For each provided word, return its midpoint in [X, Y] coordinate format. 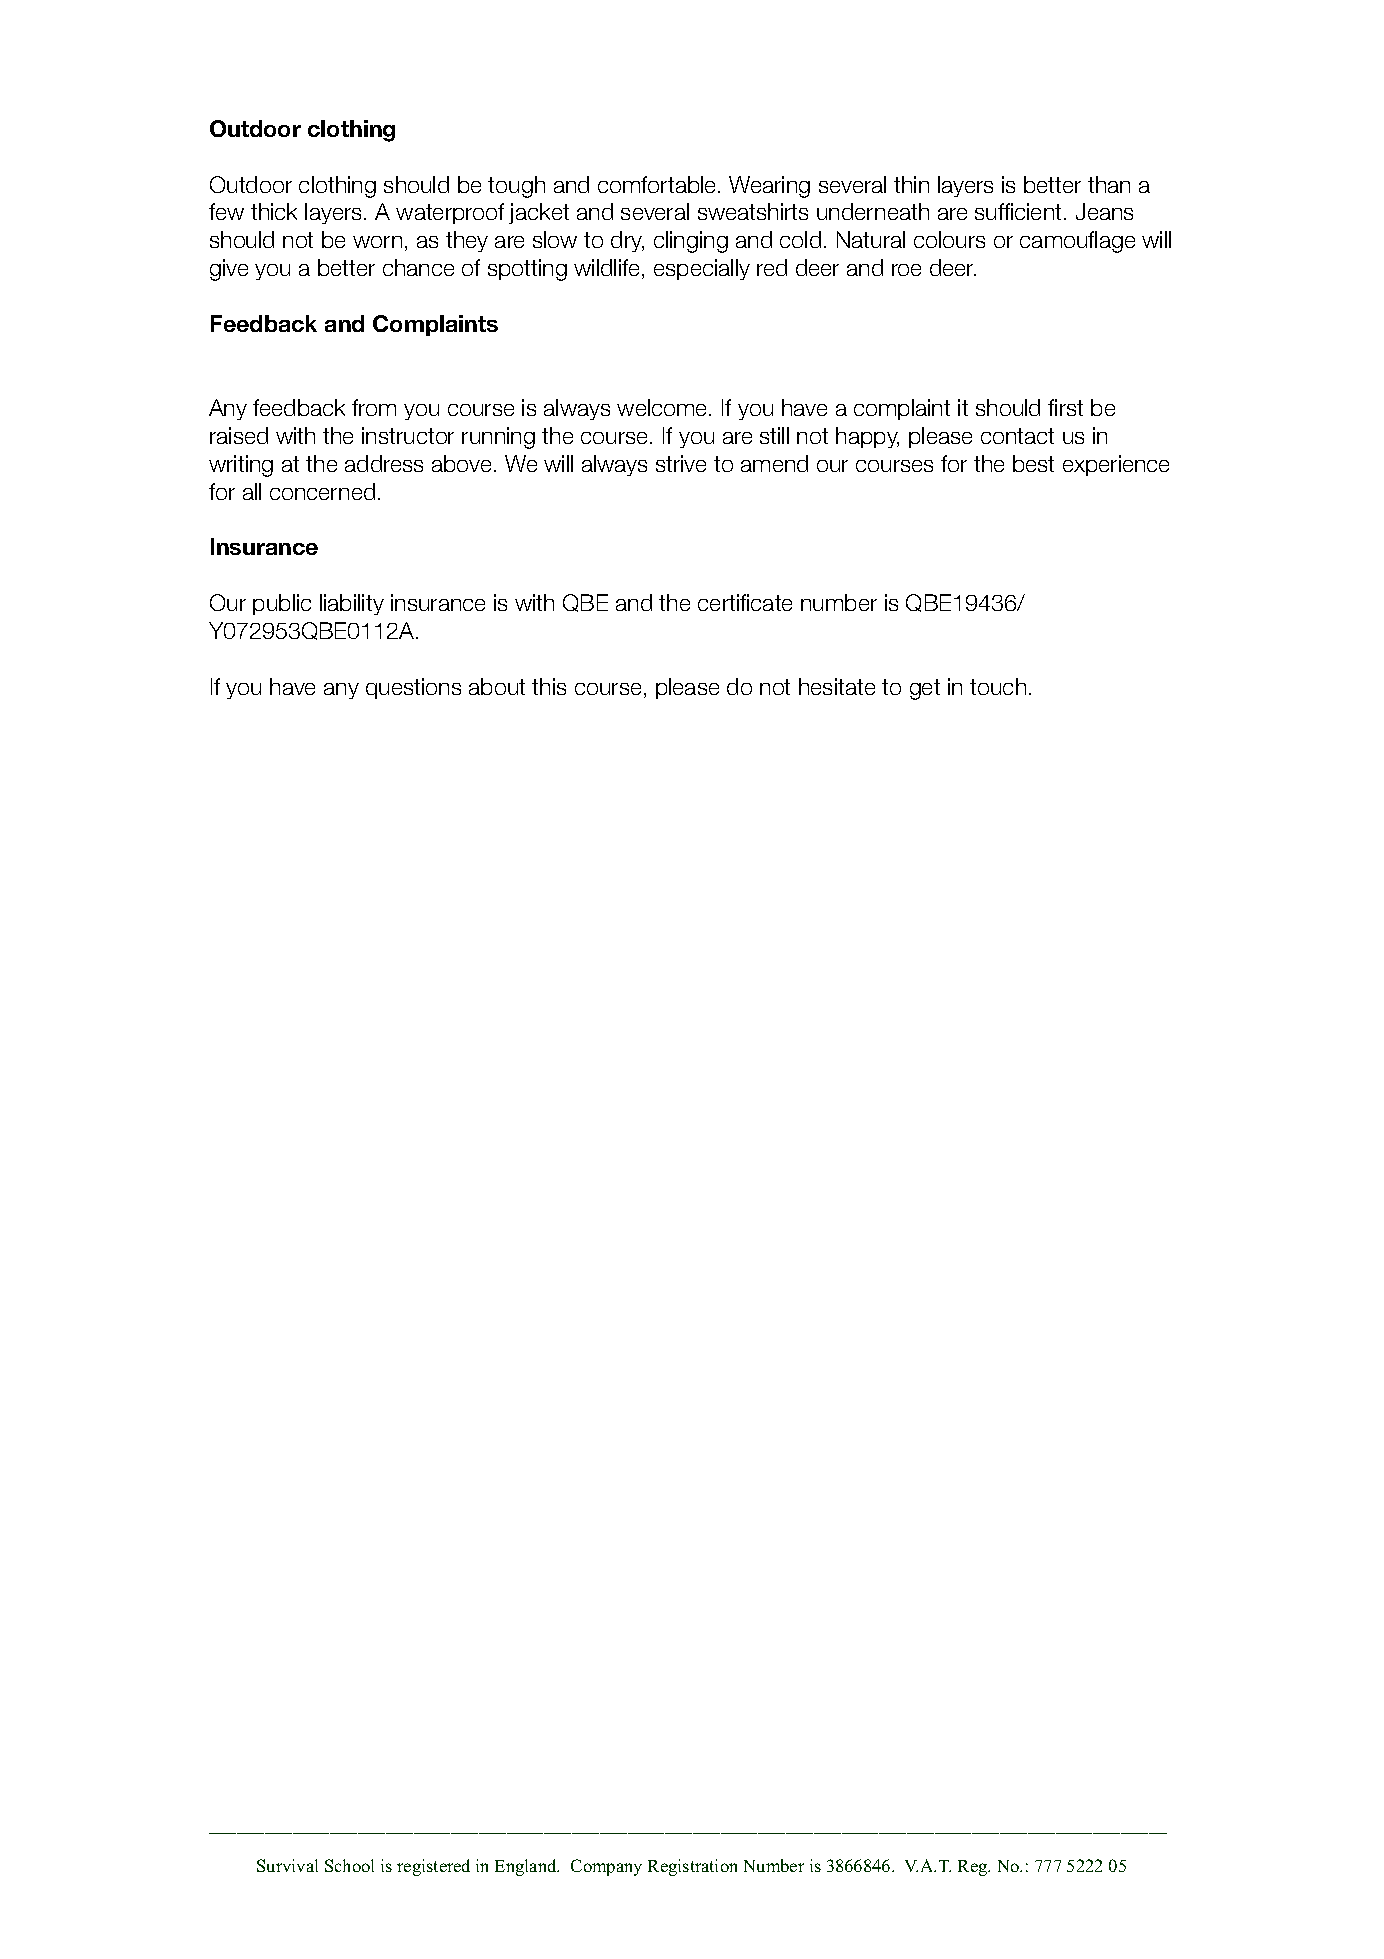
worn [377, 242]
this [549, 686]
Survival [287, 1865]
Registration [692, 1867]
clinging [691, 242]
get [925, 689]
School [349, 1865]
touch [998, 686]
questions [413, 688]
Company [606, 1867]
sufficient [1018, 211]
